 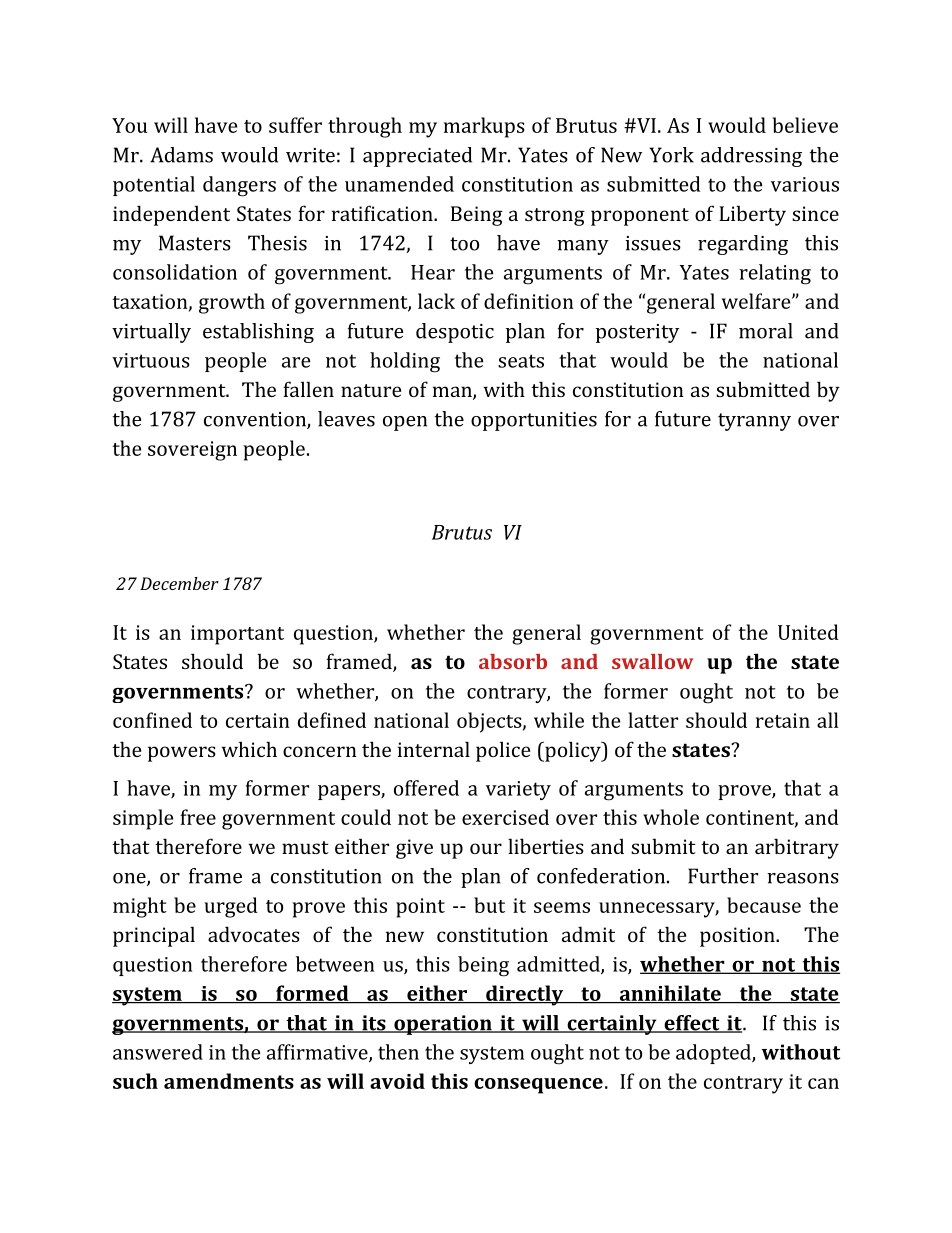 I want to click on our, so click(x=486, y=848).
